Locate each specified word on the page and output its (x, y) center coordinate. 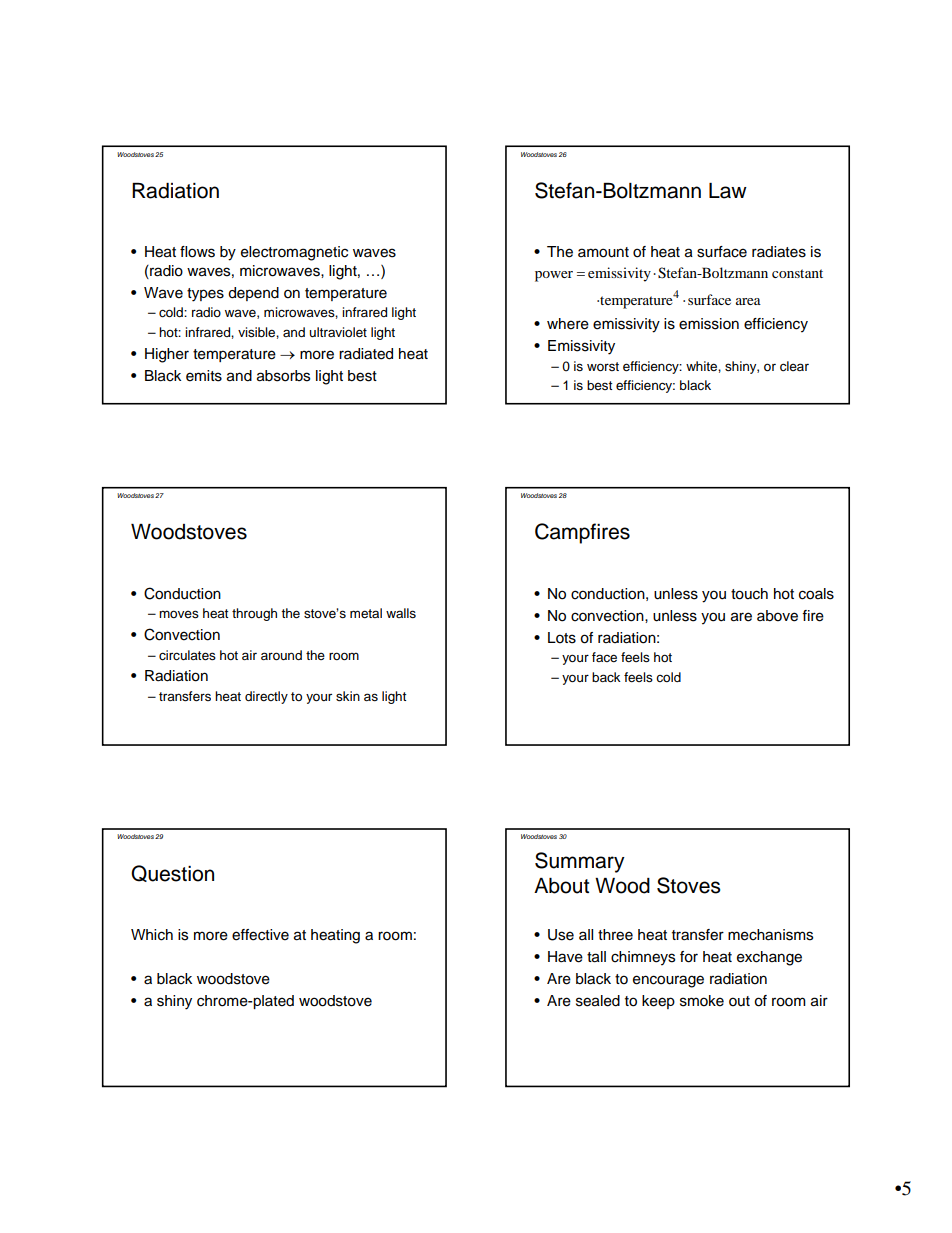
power (554, 276)
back (606, 677)
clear (794, 366)
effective (260, 935)
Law (728, 191)
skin (348, 696)
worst (603, 366)
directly (266, 697)
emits (204, 376)
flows (197, 252)
